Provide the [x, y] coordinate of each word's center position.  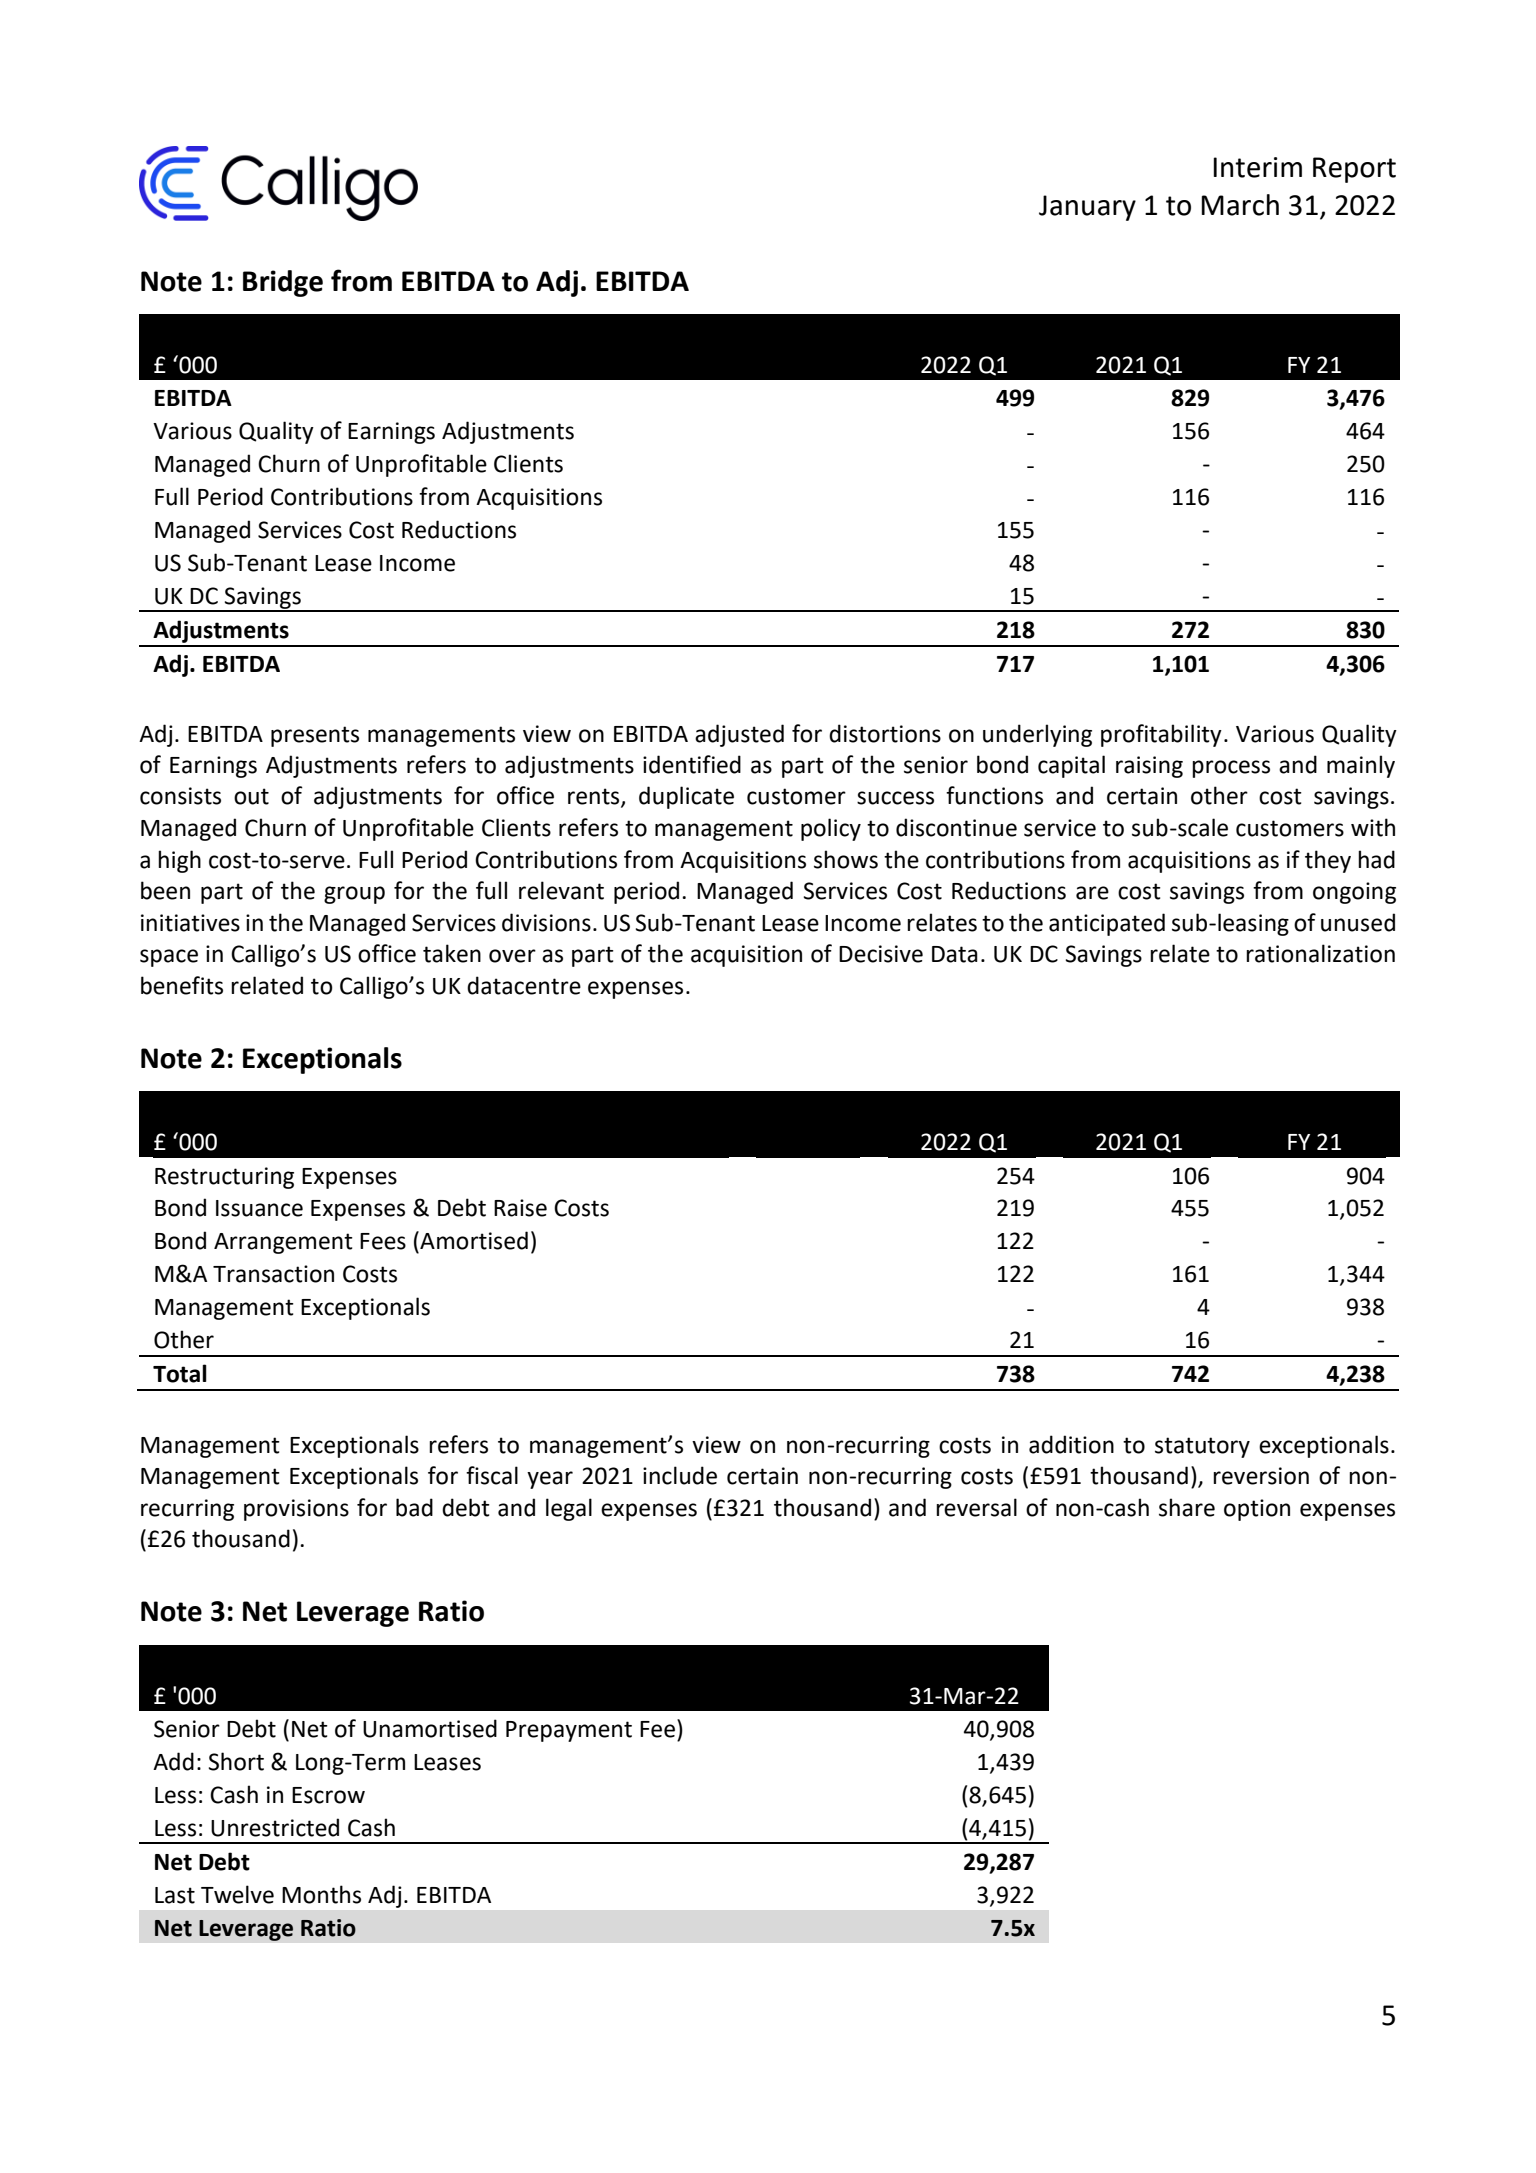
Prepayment [569, 1731]
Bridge [283, 283]
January [1087, 208]
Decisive [881, 954]
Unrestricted [275, 1827]
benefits [182, 985]
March [1240, 205]
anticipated [1107, 924]
